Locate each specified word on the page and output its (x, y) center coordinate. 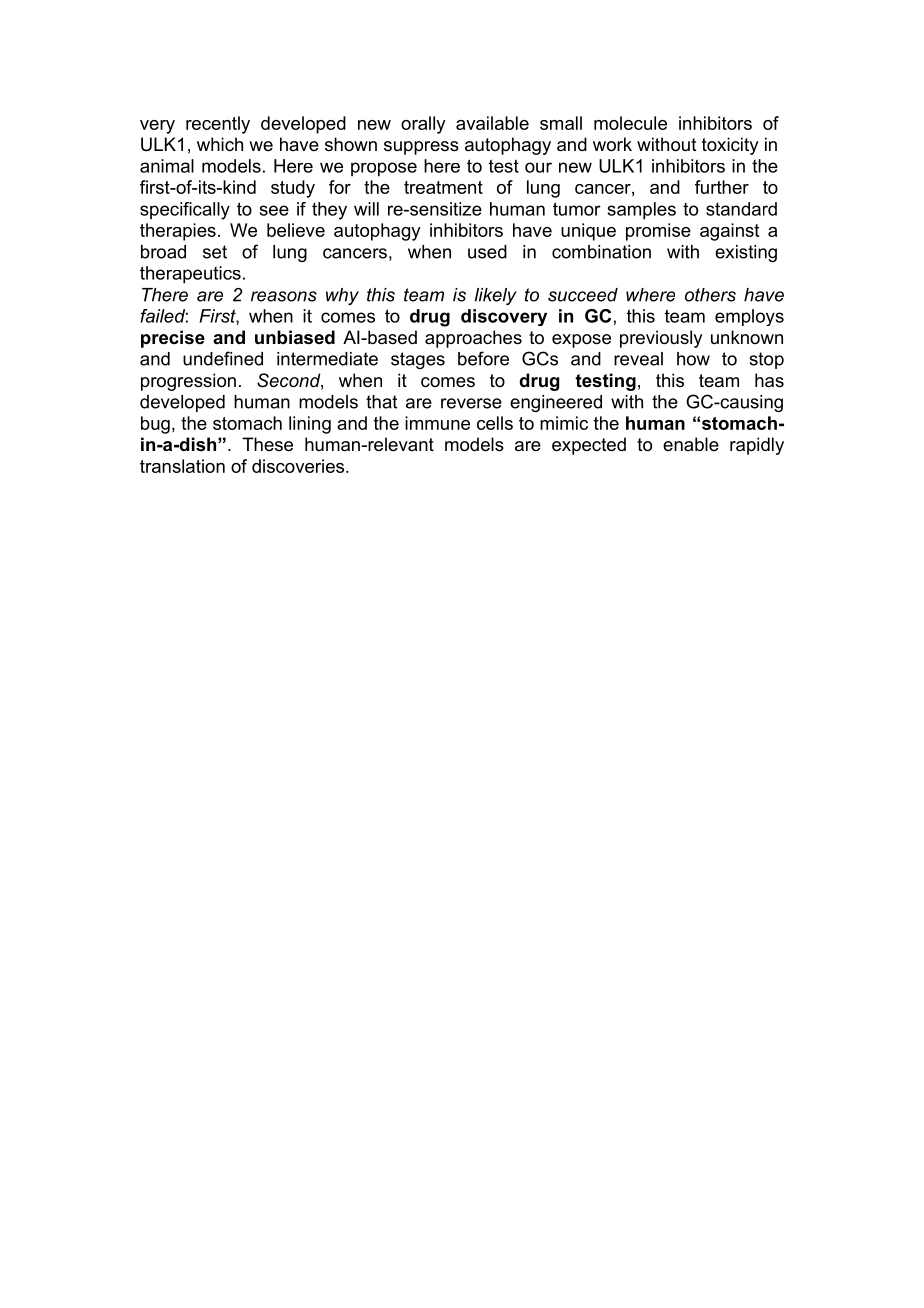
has (769, 380)
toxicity (730, 146)
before (483, 358)
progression (188, 382)
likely (496, 296)
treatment (443, 187)
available (492, 123)
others (710, 295)
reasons (284, 296)
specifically (185, 211)
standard (741, 209)
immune (437, 423)
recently (218, 125)
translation (182, 466)
